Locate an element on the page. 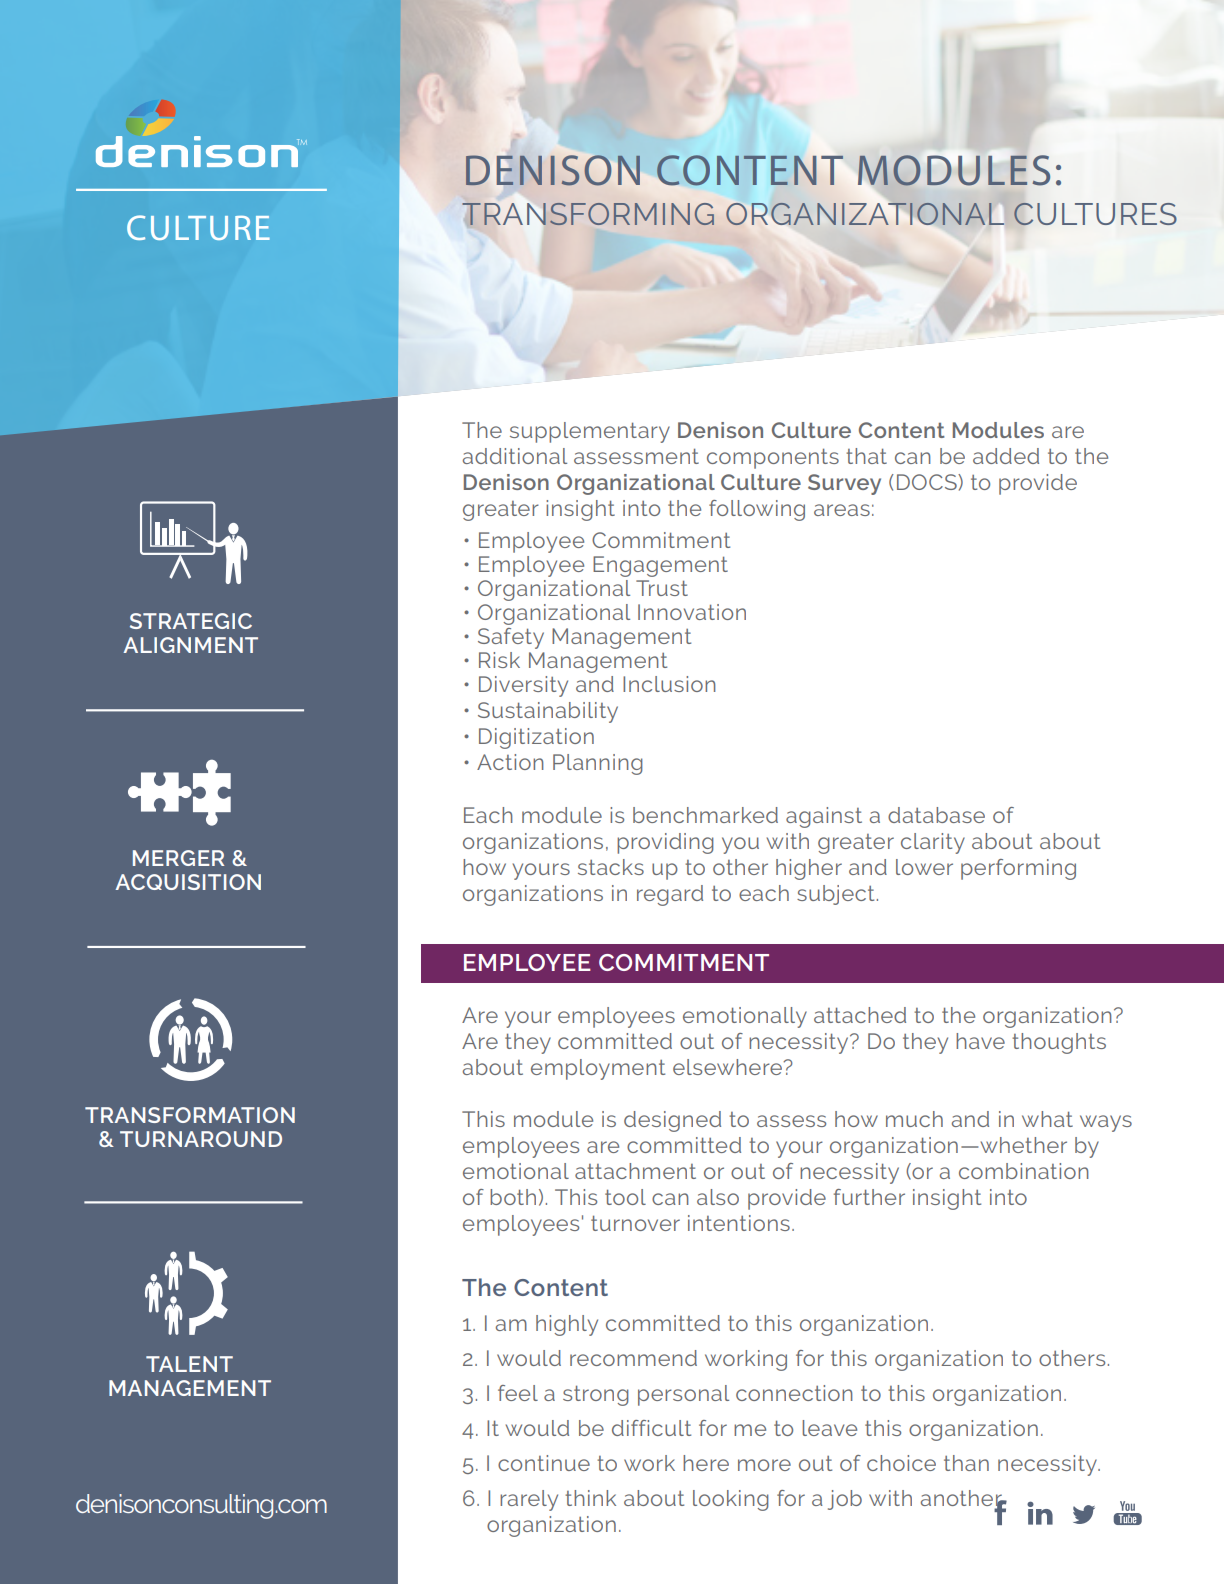 The image size is (1224, 1584). supplementary is located at coordinates (590, 432).
